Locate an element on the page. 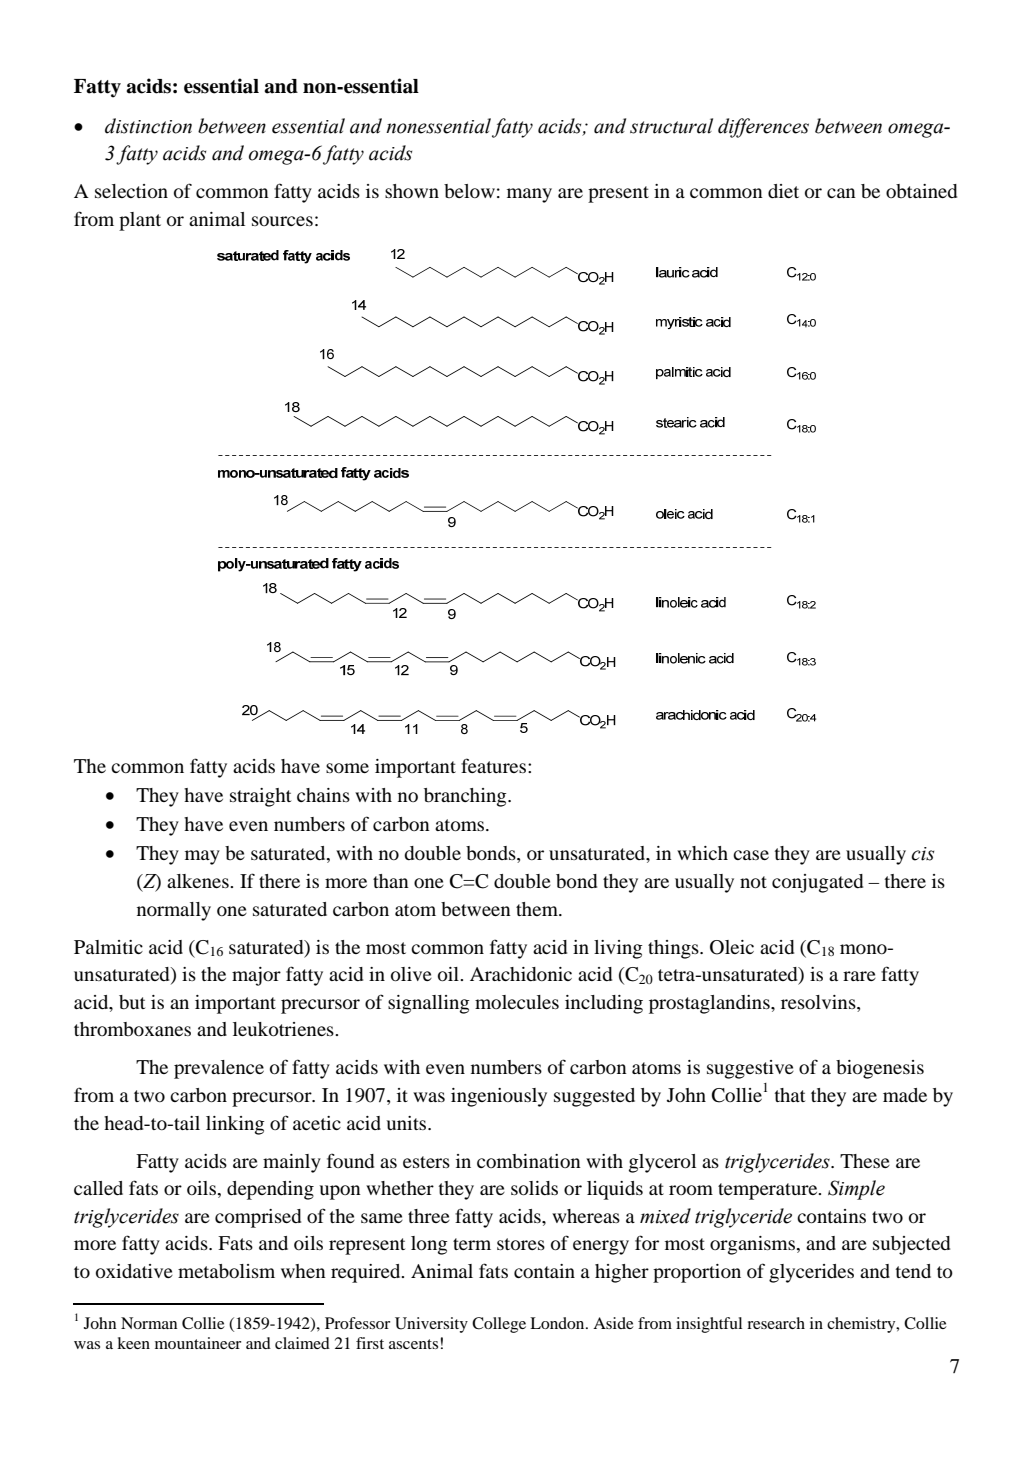 The image size is (1034, 1463). straight is located at coordinates (260, 797).
